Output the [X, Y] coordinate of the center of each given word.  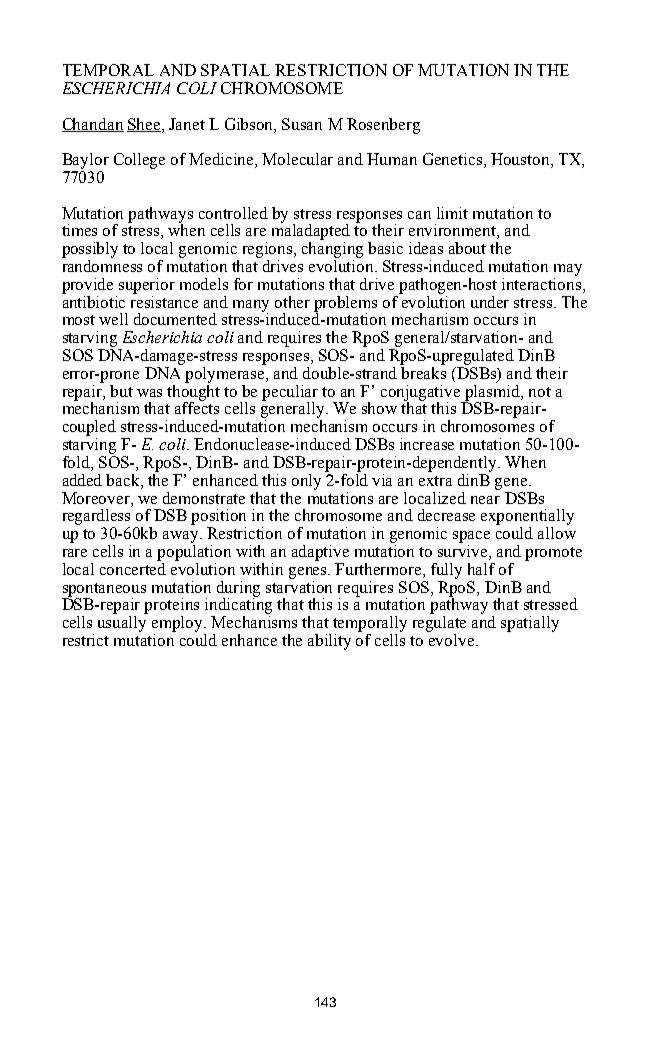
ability [329, 642]
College [139, 161]
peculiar [290, 394]
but [121, 391]
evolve [453, 640]
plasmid [492, 392]
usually [122, 624]
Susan [302, 124]
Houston [521, 160]
